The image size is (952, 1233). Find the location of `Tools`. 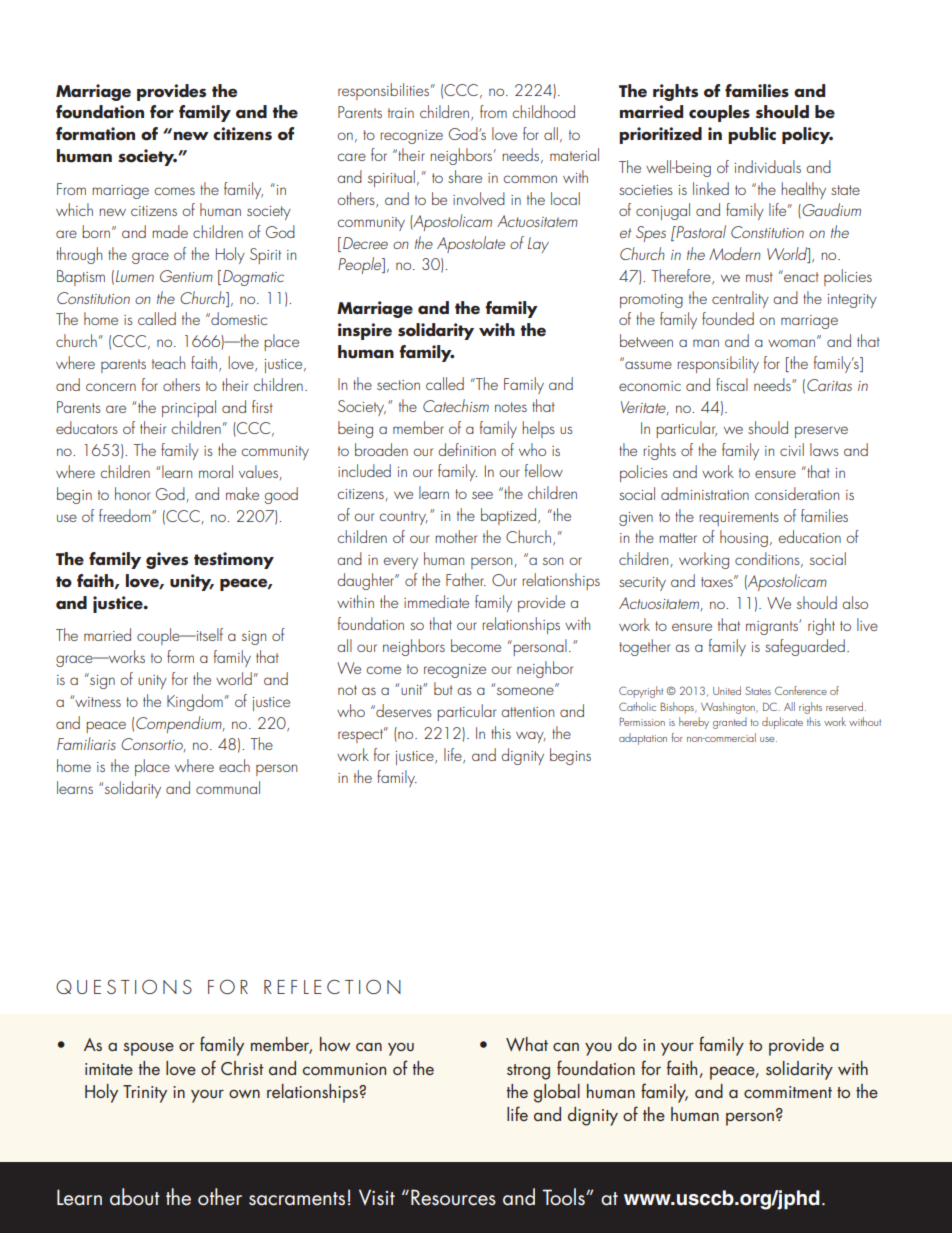

Tools is located at coordinates (564, 1197).
